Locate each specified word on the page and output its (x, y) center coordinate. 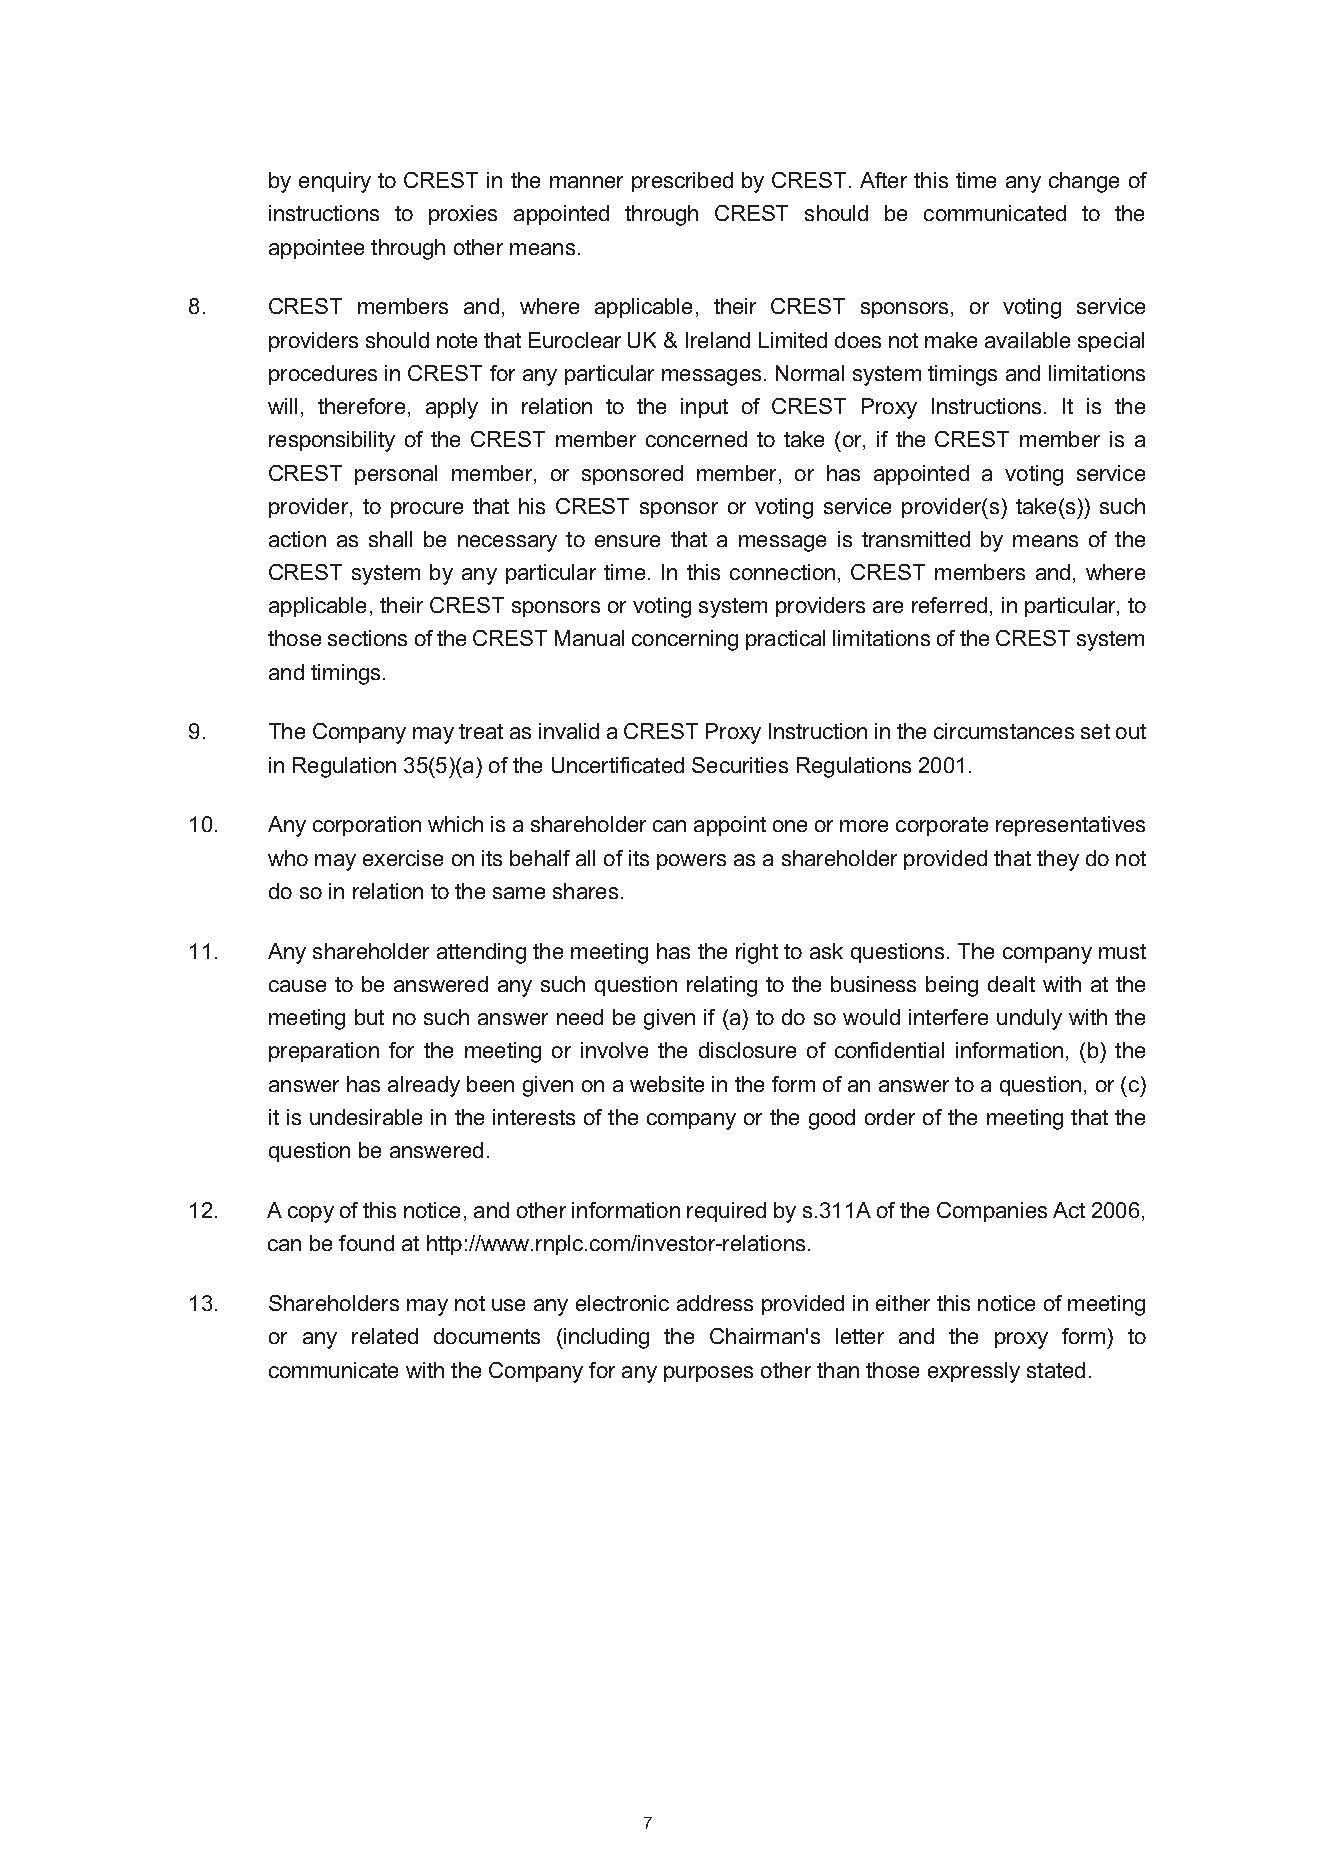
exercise (403, 858)
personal (396, 475)
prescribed (682, 182)
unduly (1029, 1019)
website (667, 1084)
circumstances (1004, 731)
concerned (696, 439)
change (1084, 182)
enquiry (335, 182)
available (1027, 340)
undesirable (366, 1117)
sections (367, 638)
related (385, 1336)
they (1058, 860)
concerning (685, 640)
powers (691, 862)
